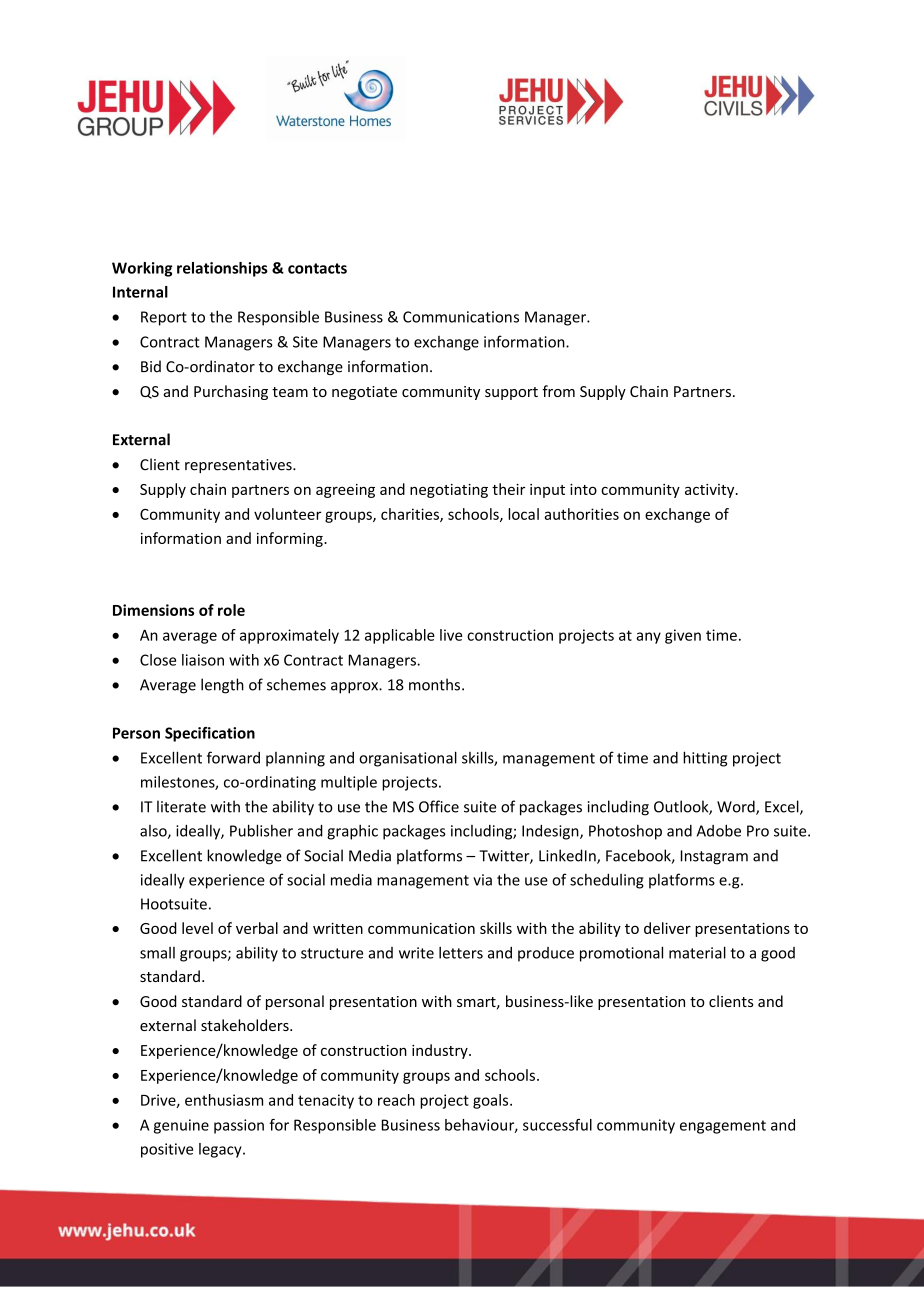 The height and width of the page is (1308, 924). I want to click on contacts, so click(317, 268).
